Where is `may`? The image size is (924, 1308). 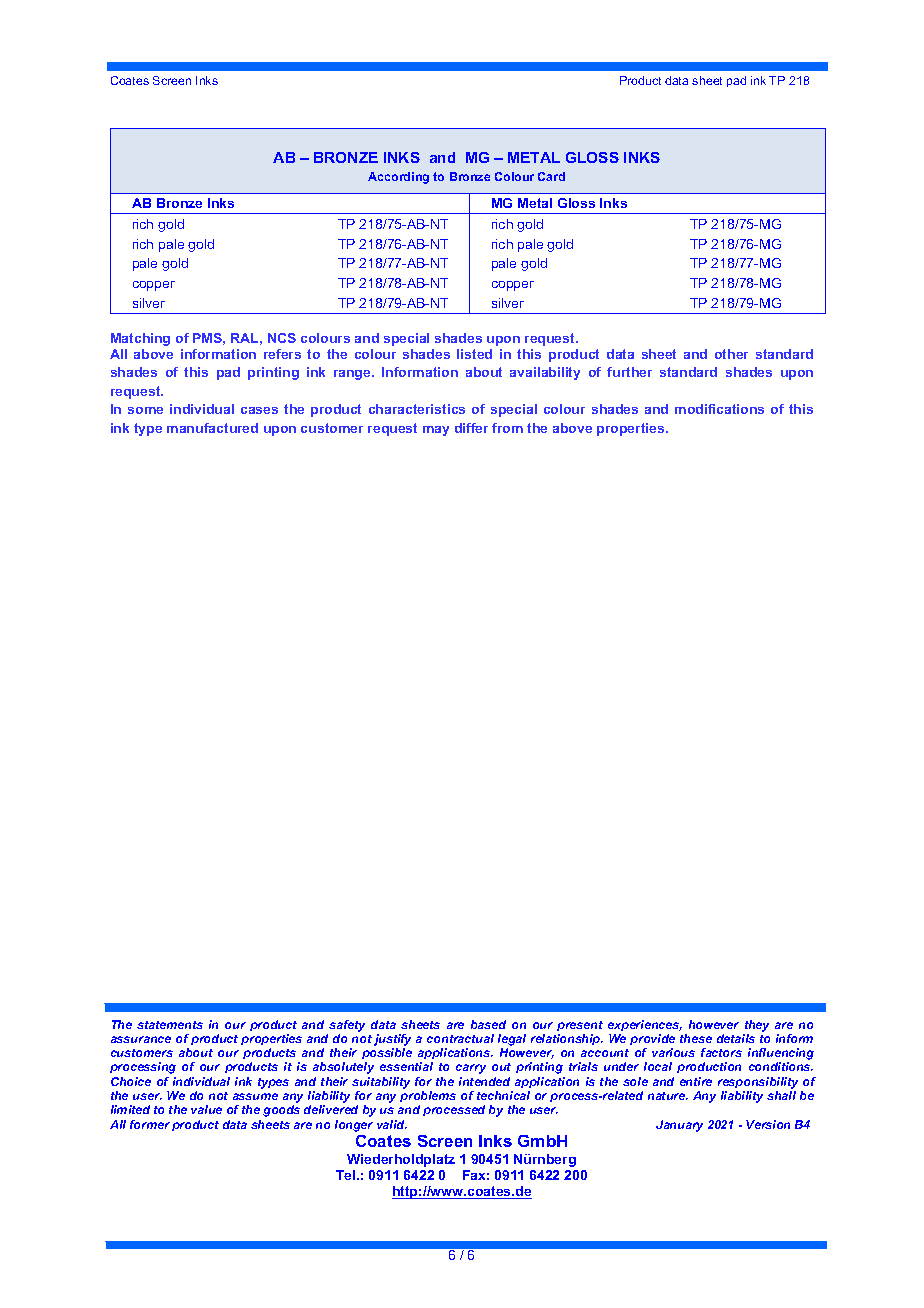 may is located at coordinates (436, 431).
